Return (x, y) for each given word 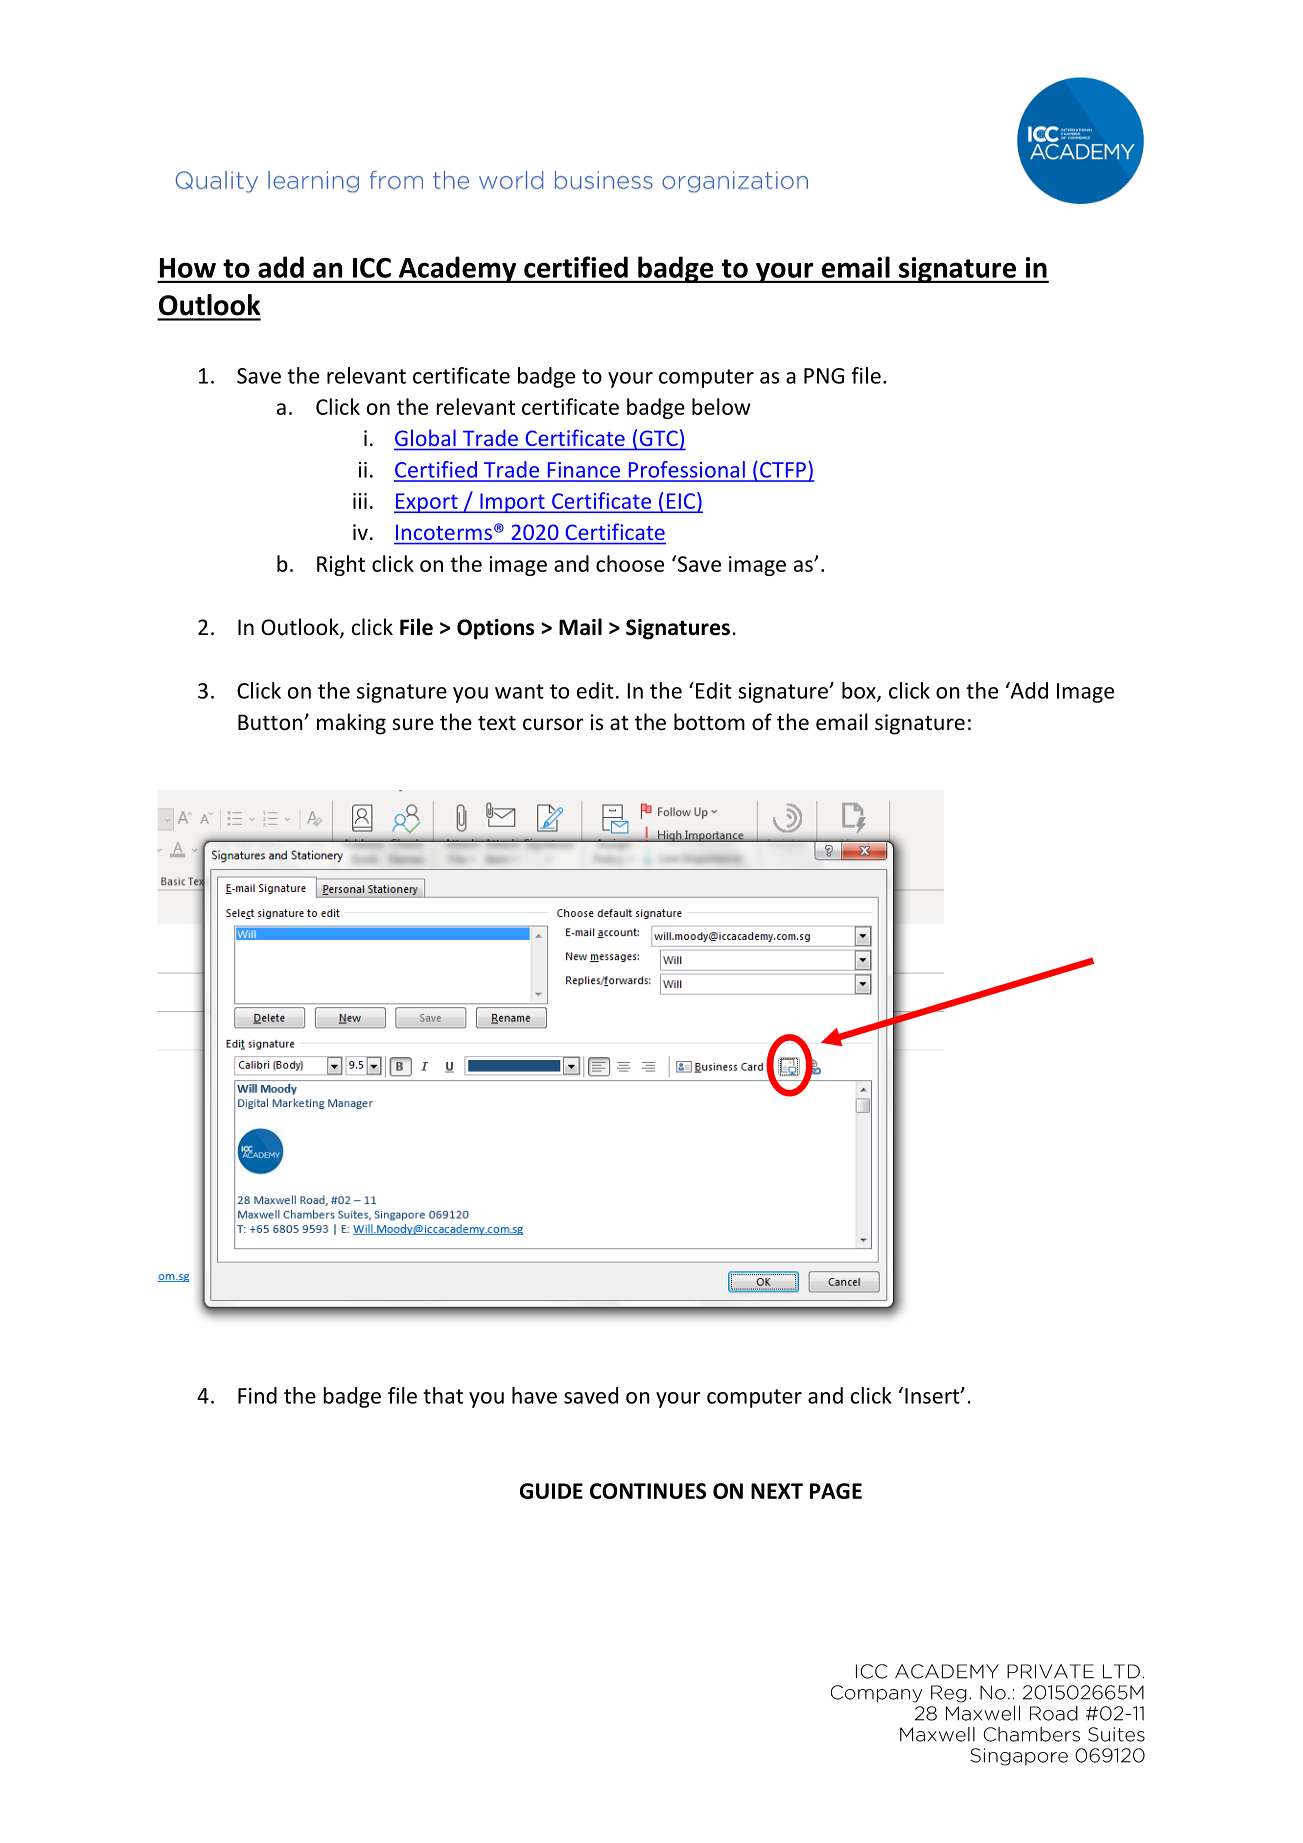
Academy (457, 269)
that (443, 1395)
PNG (824, 376)
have (534, 1395)
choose (630, 563)
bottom (709, 722)
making (351, 724)
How (188, 268)
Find (257, 1395)
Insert (933, 1396)
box (860, 691)
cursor (553, 724)
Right (341, 565)
